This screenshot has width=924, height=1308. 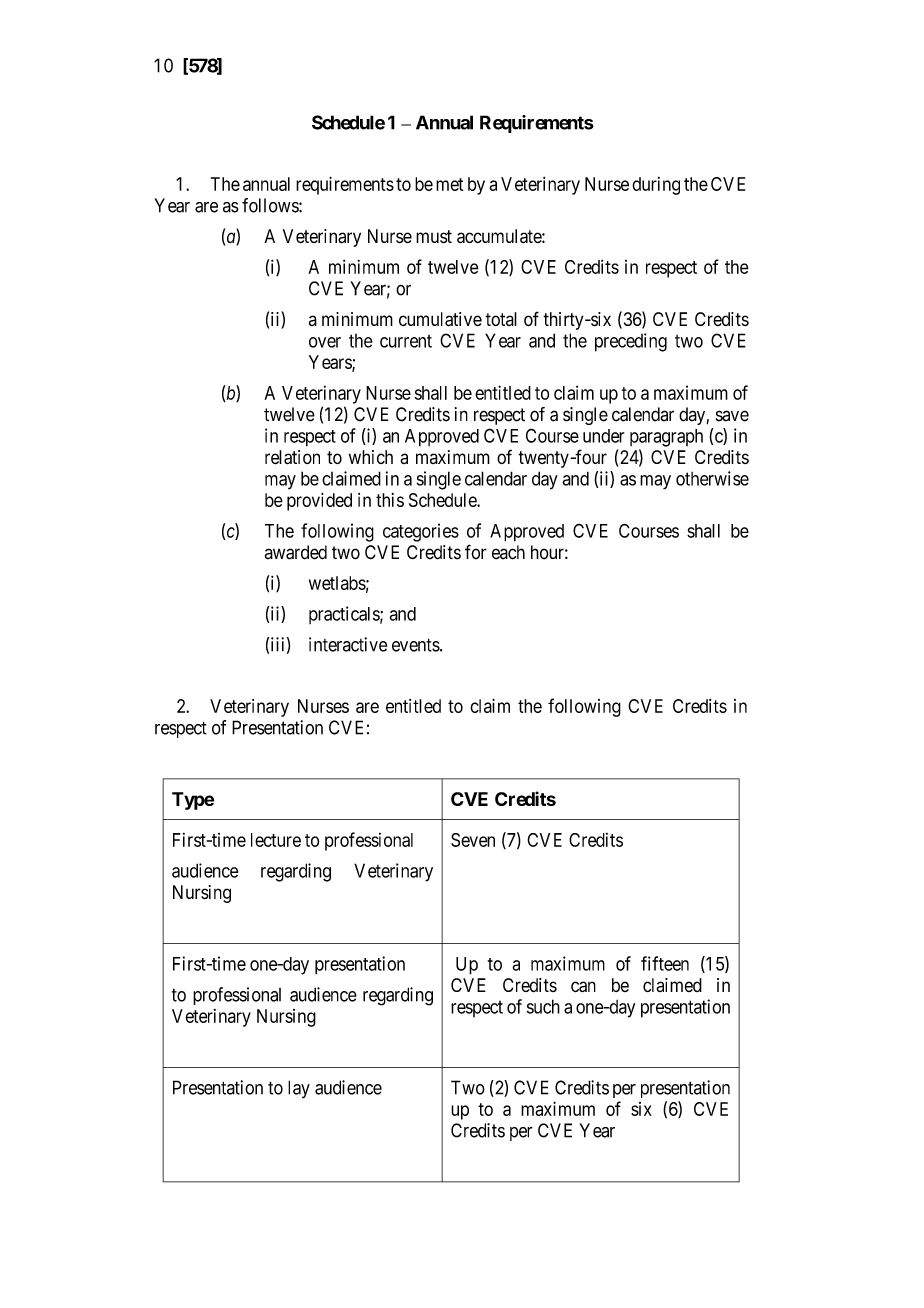 I want to click on during, so click(x=656, y=186).
